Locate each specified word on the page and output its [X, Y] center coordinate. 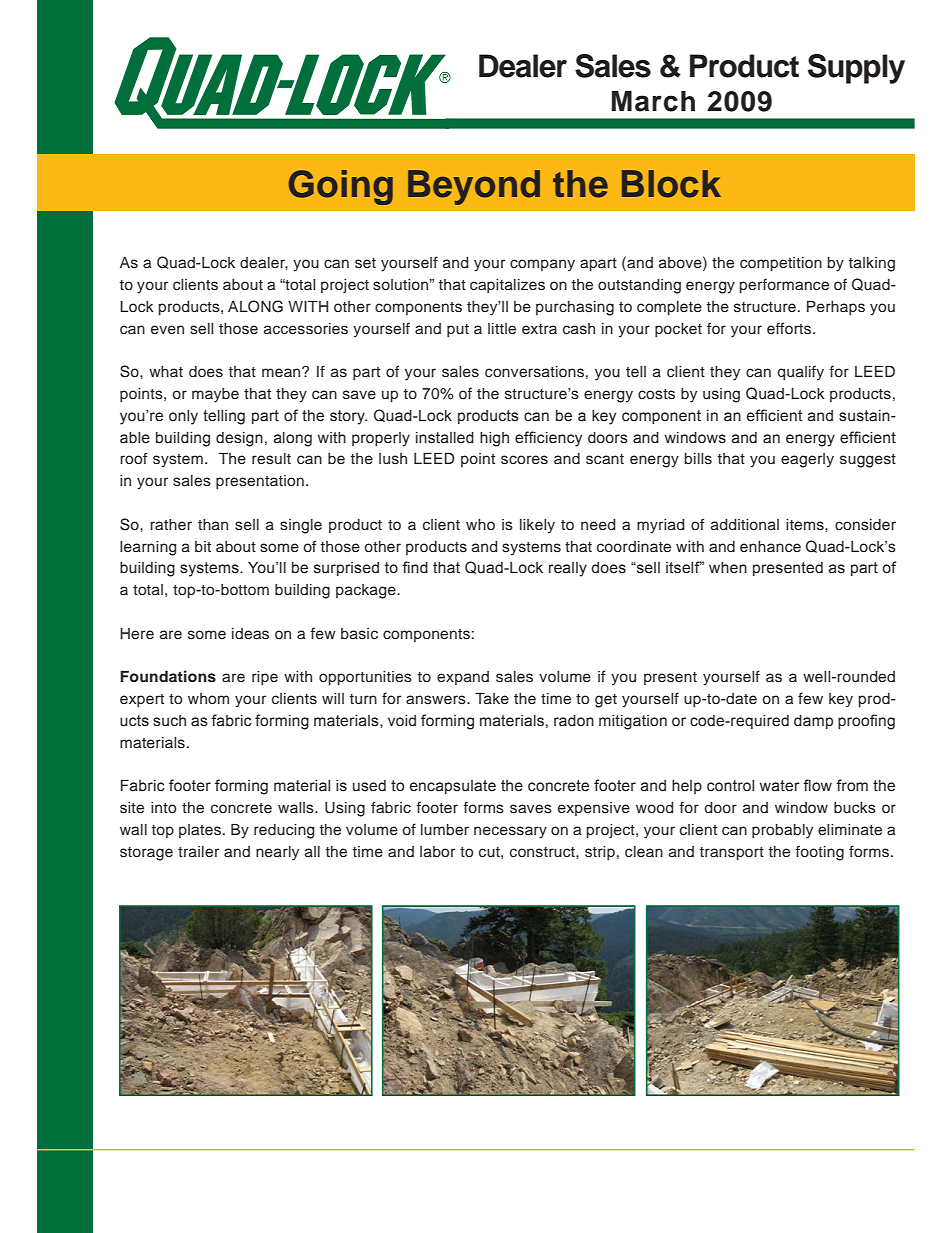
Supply [856, 69]
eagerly [807, 460]
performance [784, 286]
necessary [510, 832]
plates [200, 831]
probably [782, 831]
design [239, 439]
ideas [250, 634]
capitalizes [507, 286]
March [653, 101]
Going [341, 187]
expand [463, 678]
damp [813, 722]
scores [524, 460]
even [167, 330]
